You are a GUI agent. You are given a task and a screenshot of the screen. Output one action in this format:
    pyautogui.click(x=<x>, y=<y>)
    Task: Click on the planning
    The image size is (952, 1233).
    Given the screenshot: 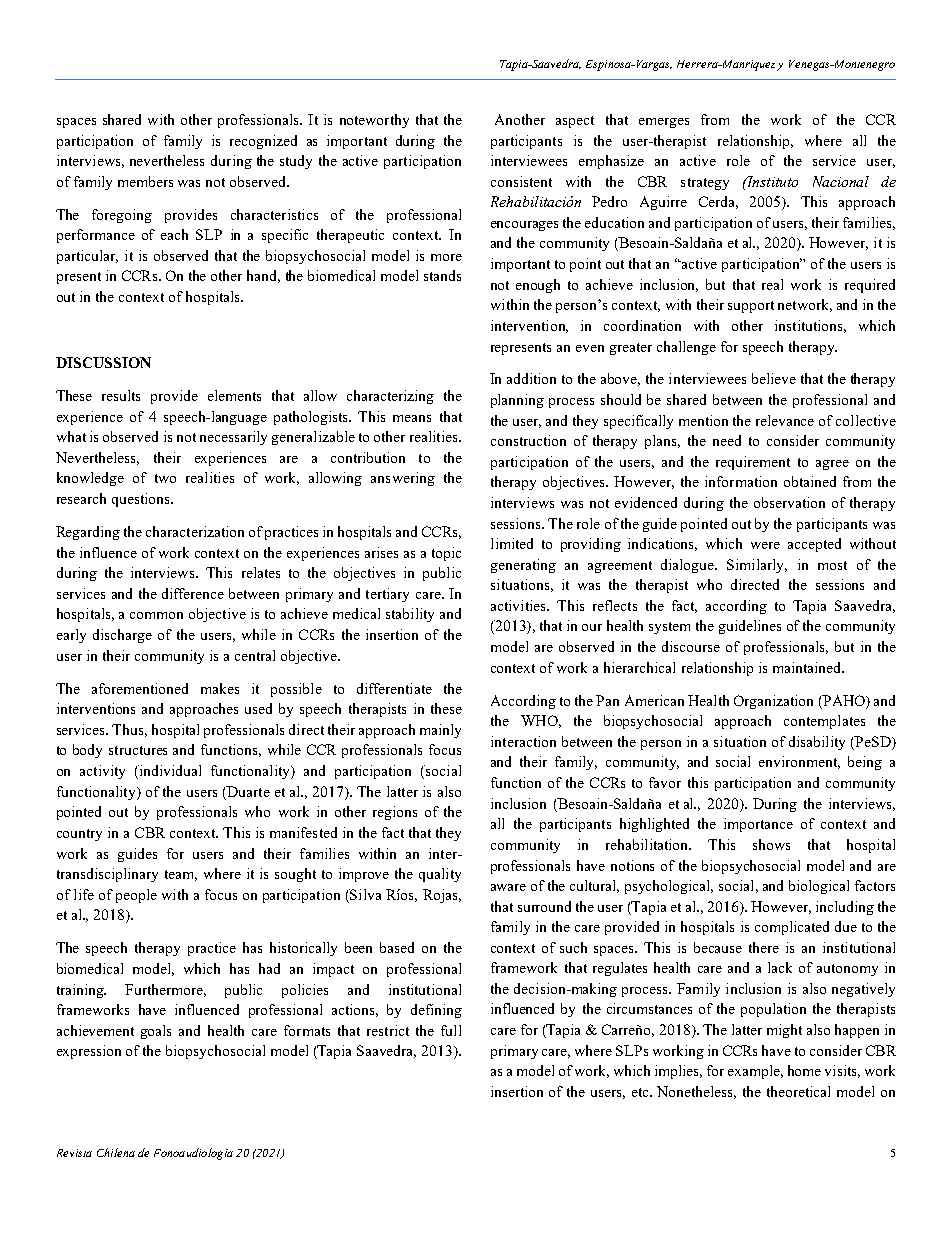 What is the action you would take?
    pyautogui.click(x=517, y=401)
